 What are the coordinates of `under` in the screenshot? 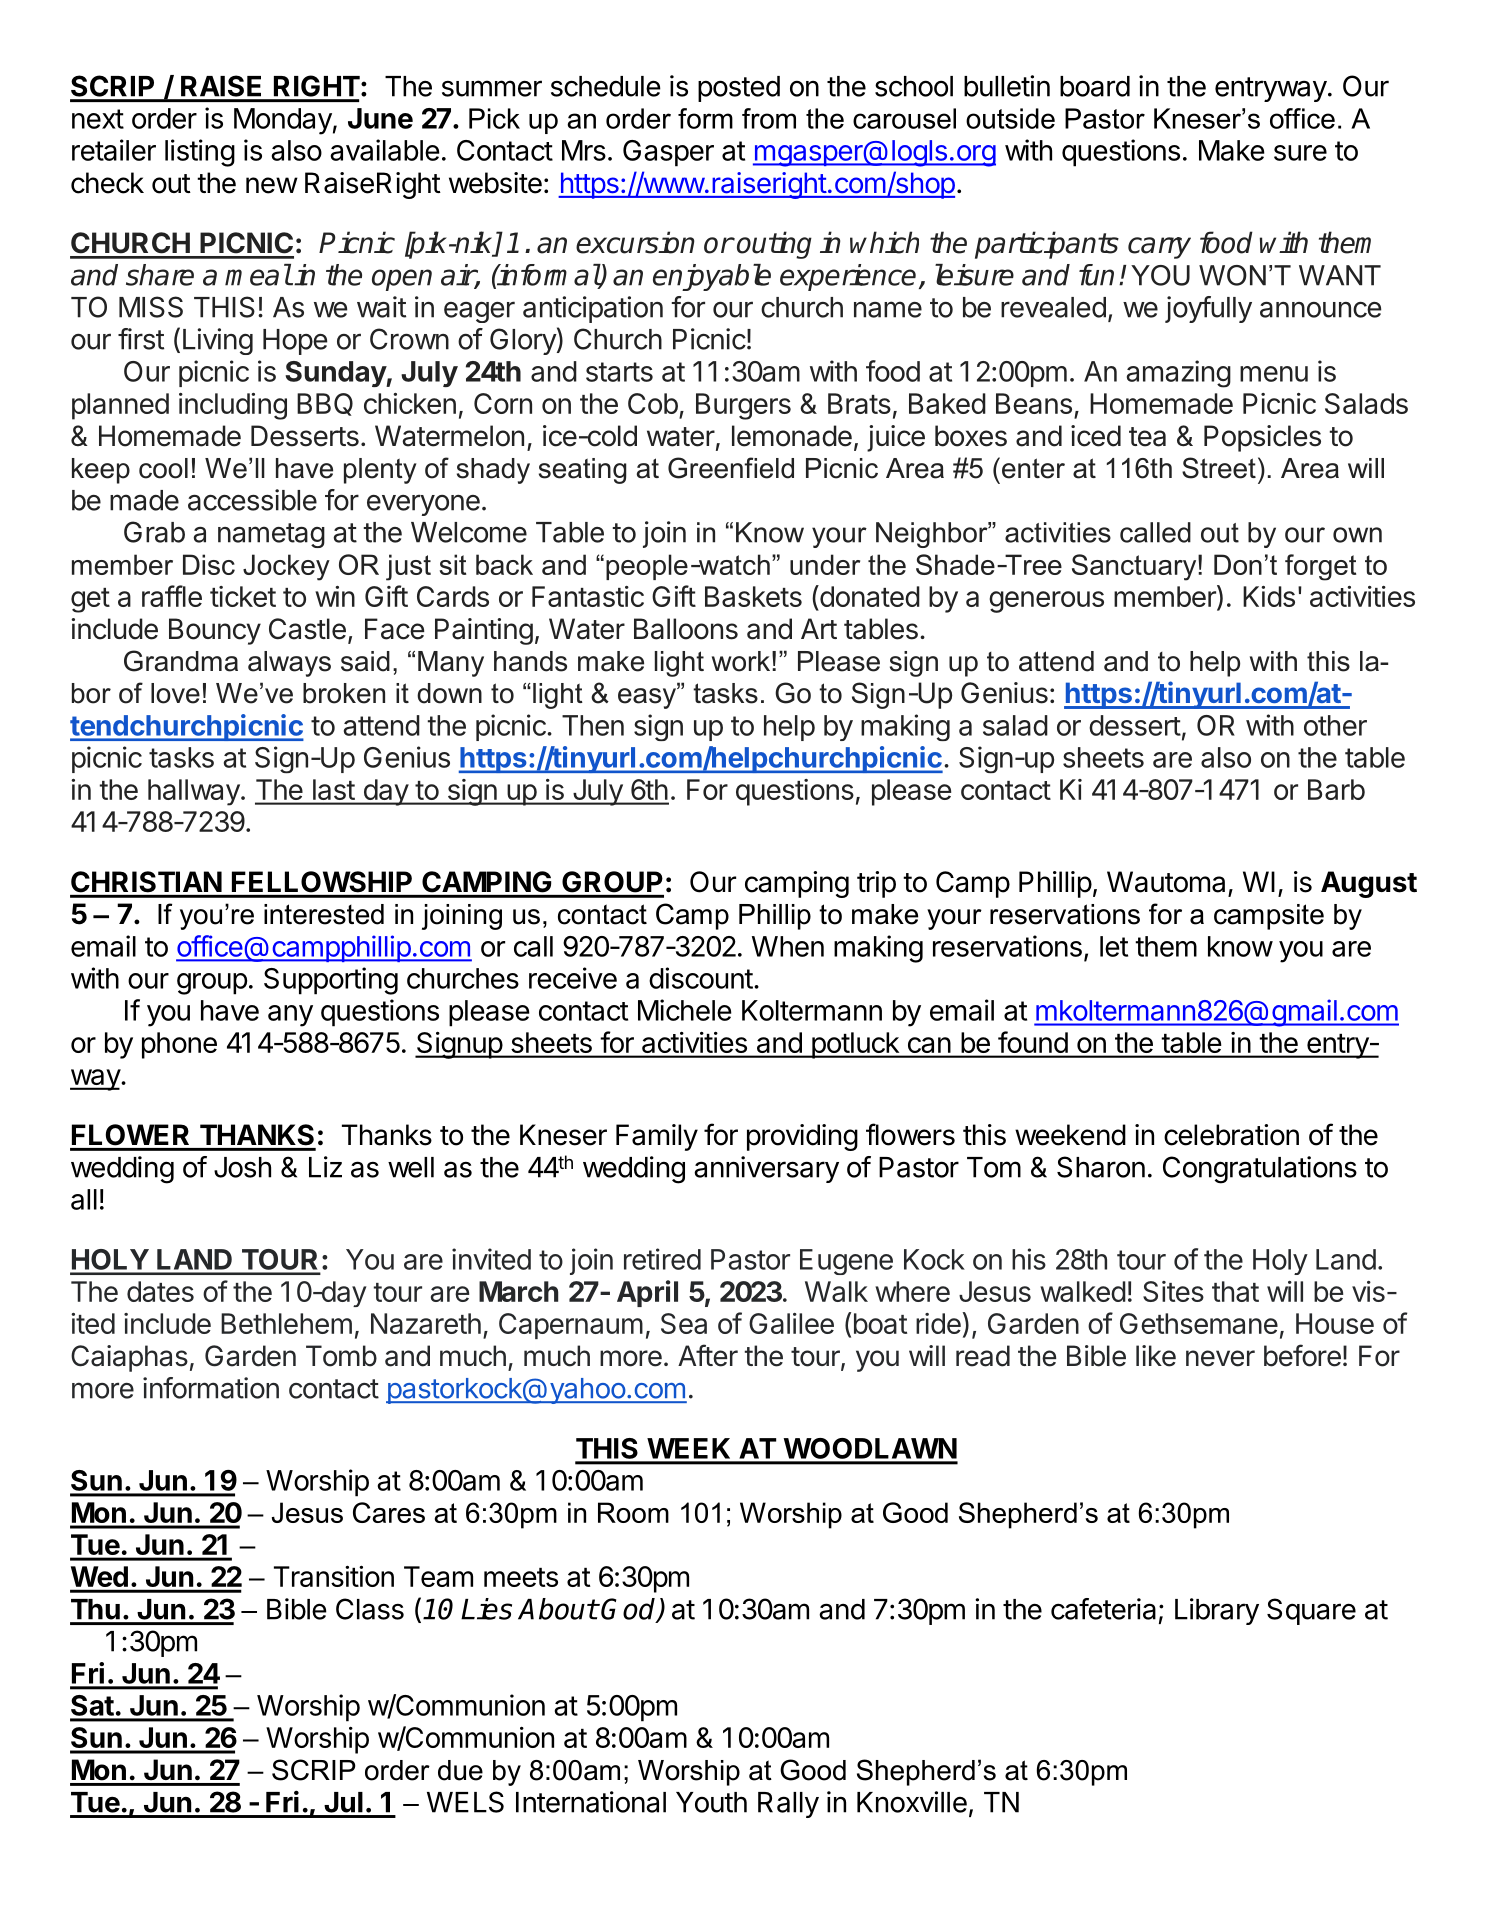 It's located at (825, 564).
